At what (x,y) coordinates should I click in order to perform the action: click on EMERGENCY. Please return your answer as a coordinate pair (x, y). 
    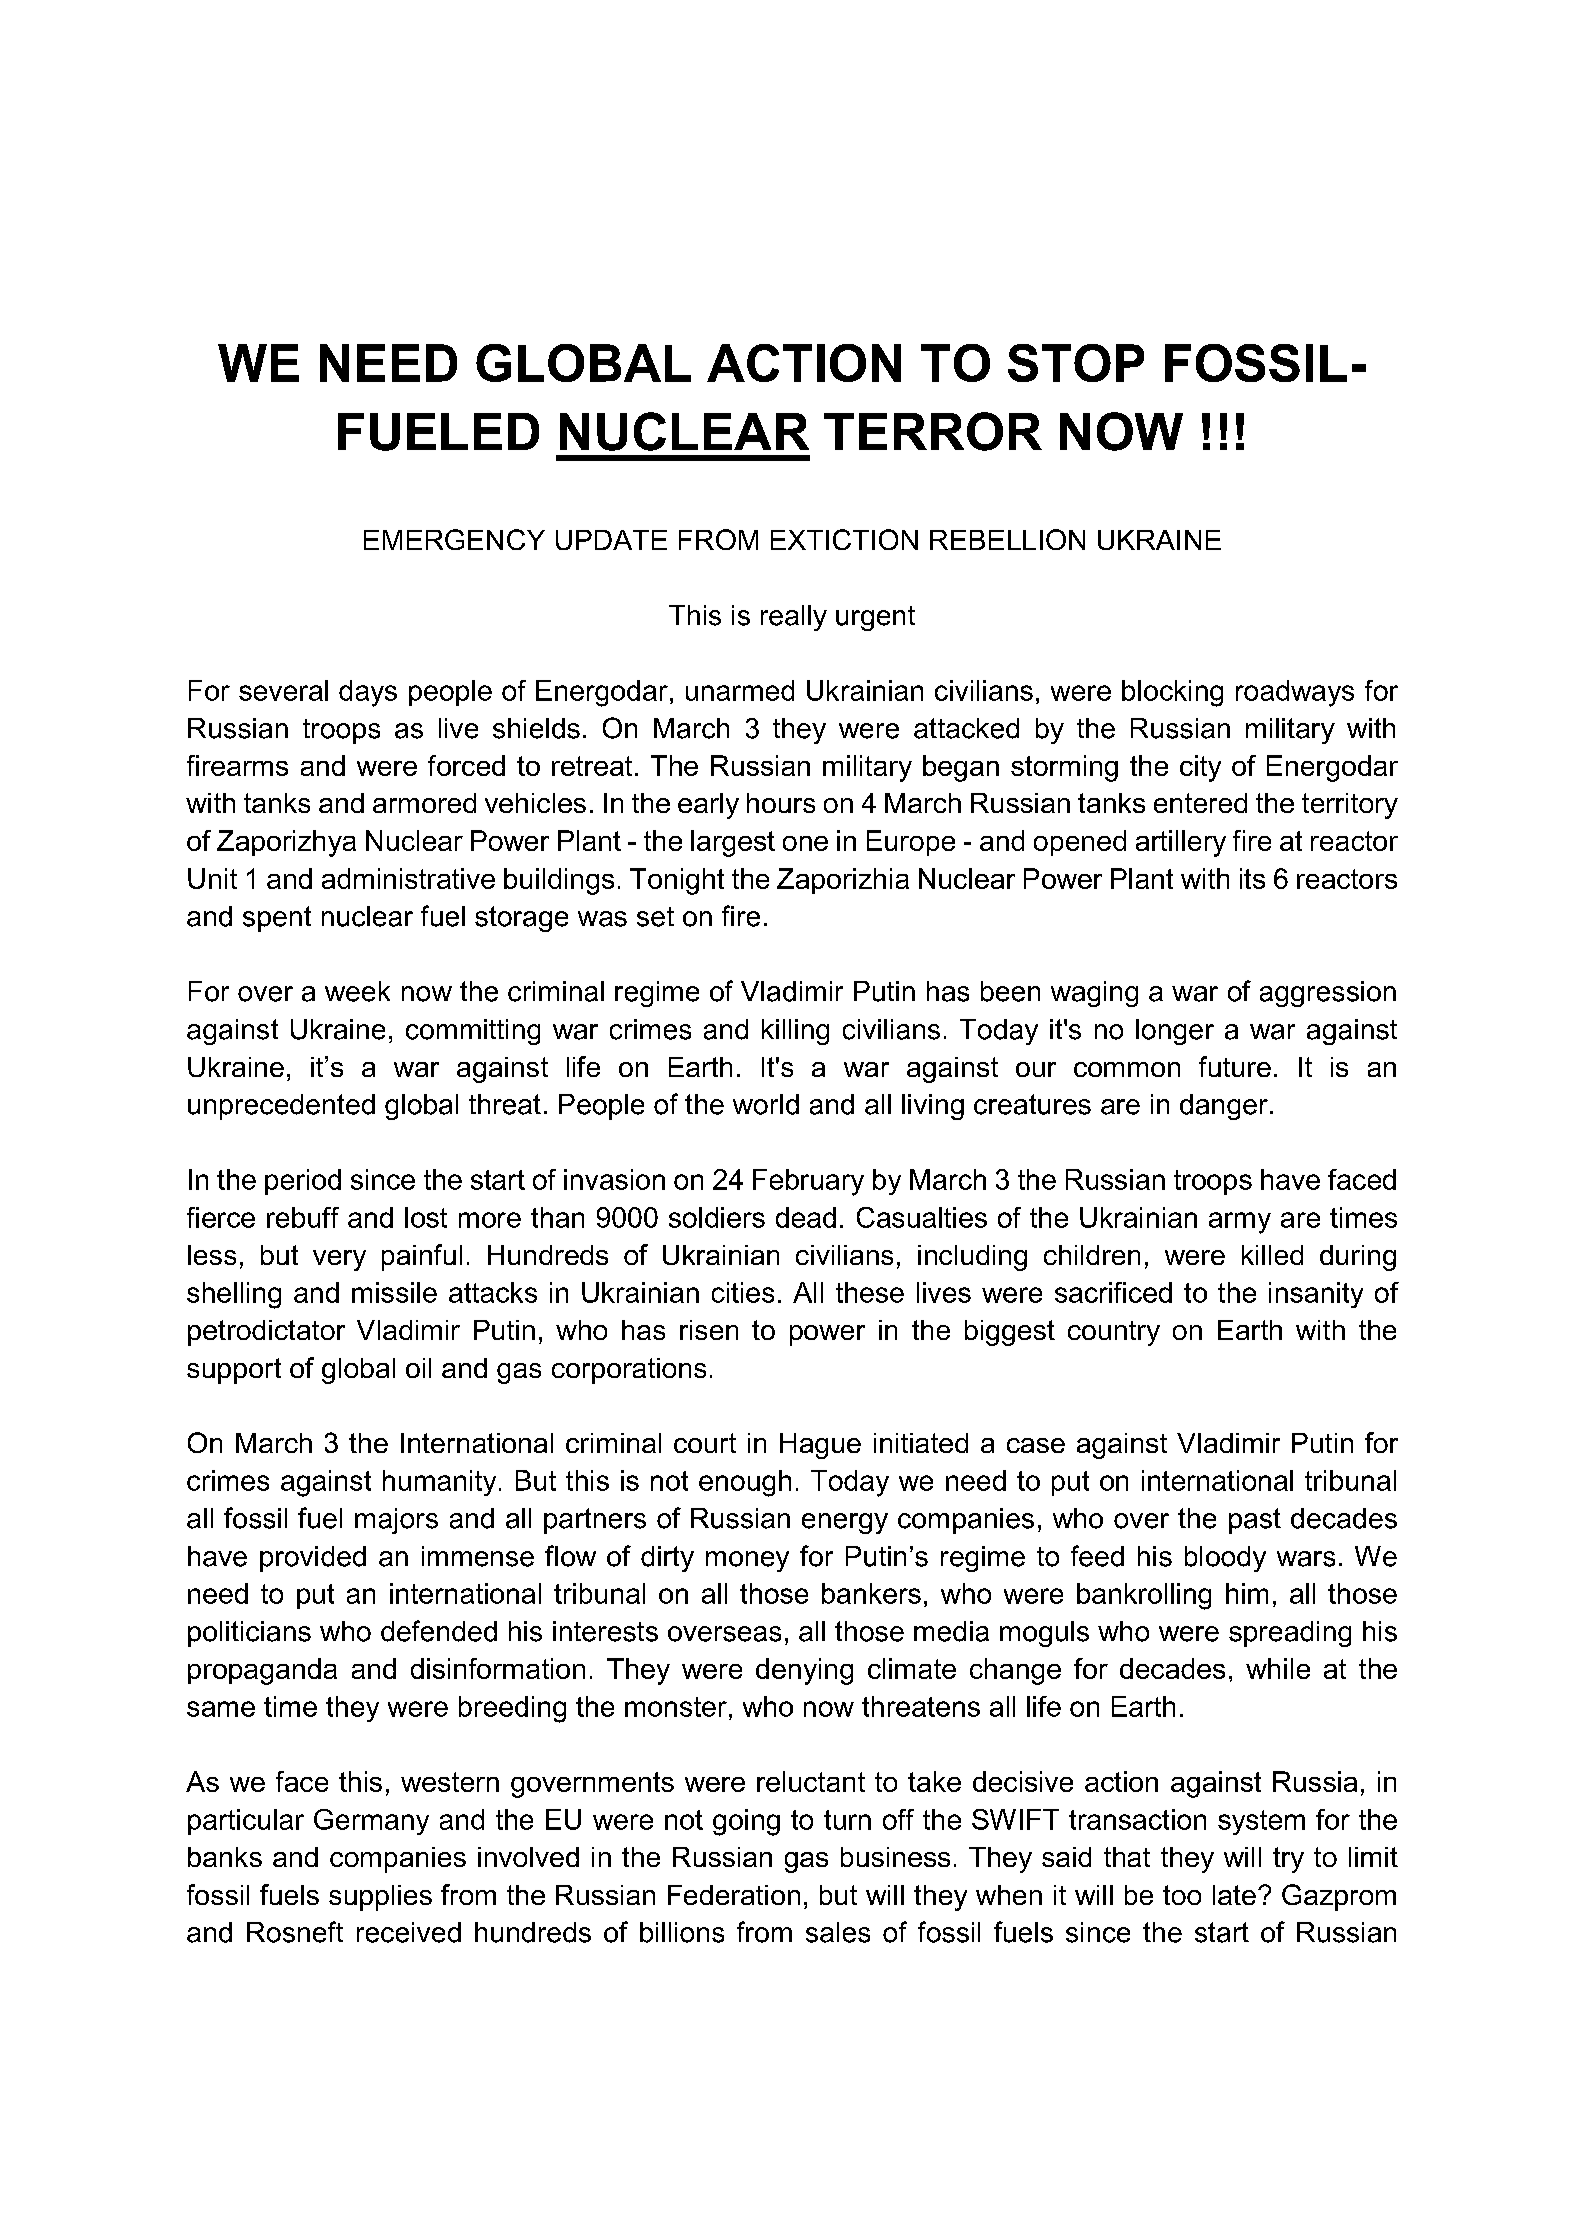
    Looking at the image, I should click on (454, 539).
